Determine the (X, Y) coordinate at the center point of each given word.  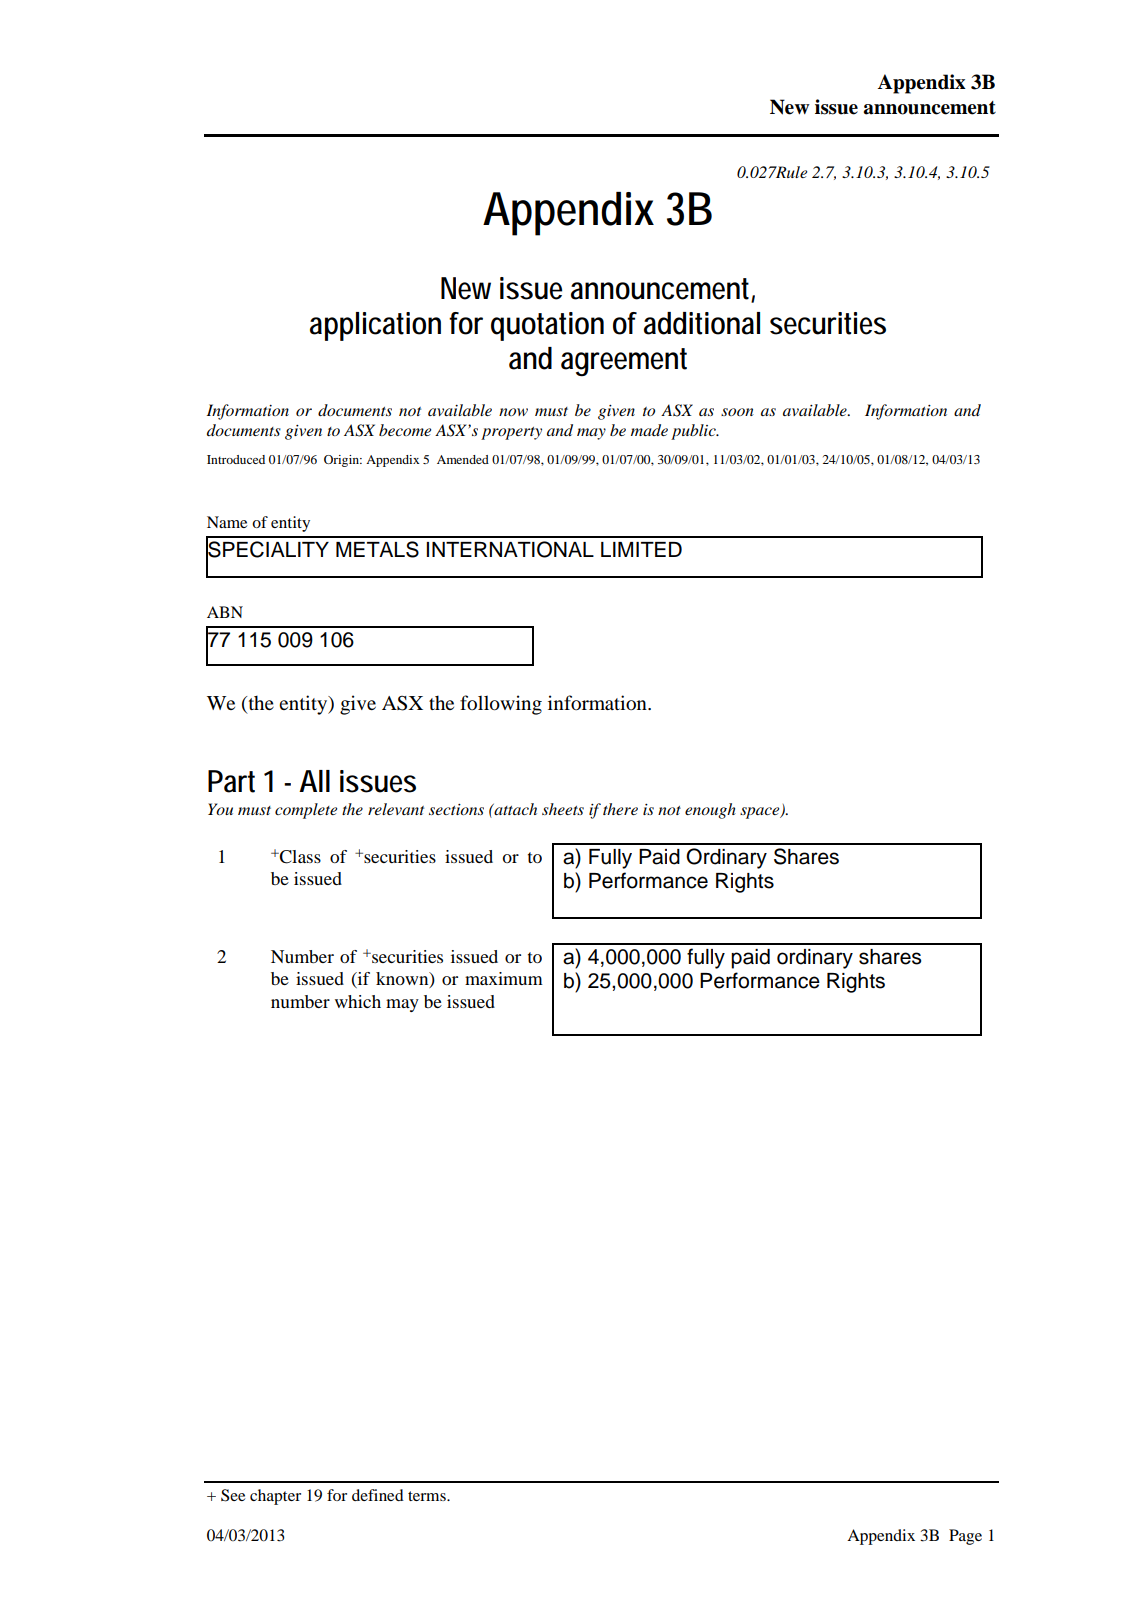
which (358, 1001)
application (375, 326)
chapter (275, 1497)
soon (737, 412)
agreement (624, 362)
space (761, 813)
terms (428, 1496)
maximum (504, 978)
